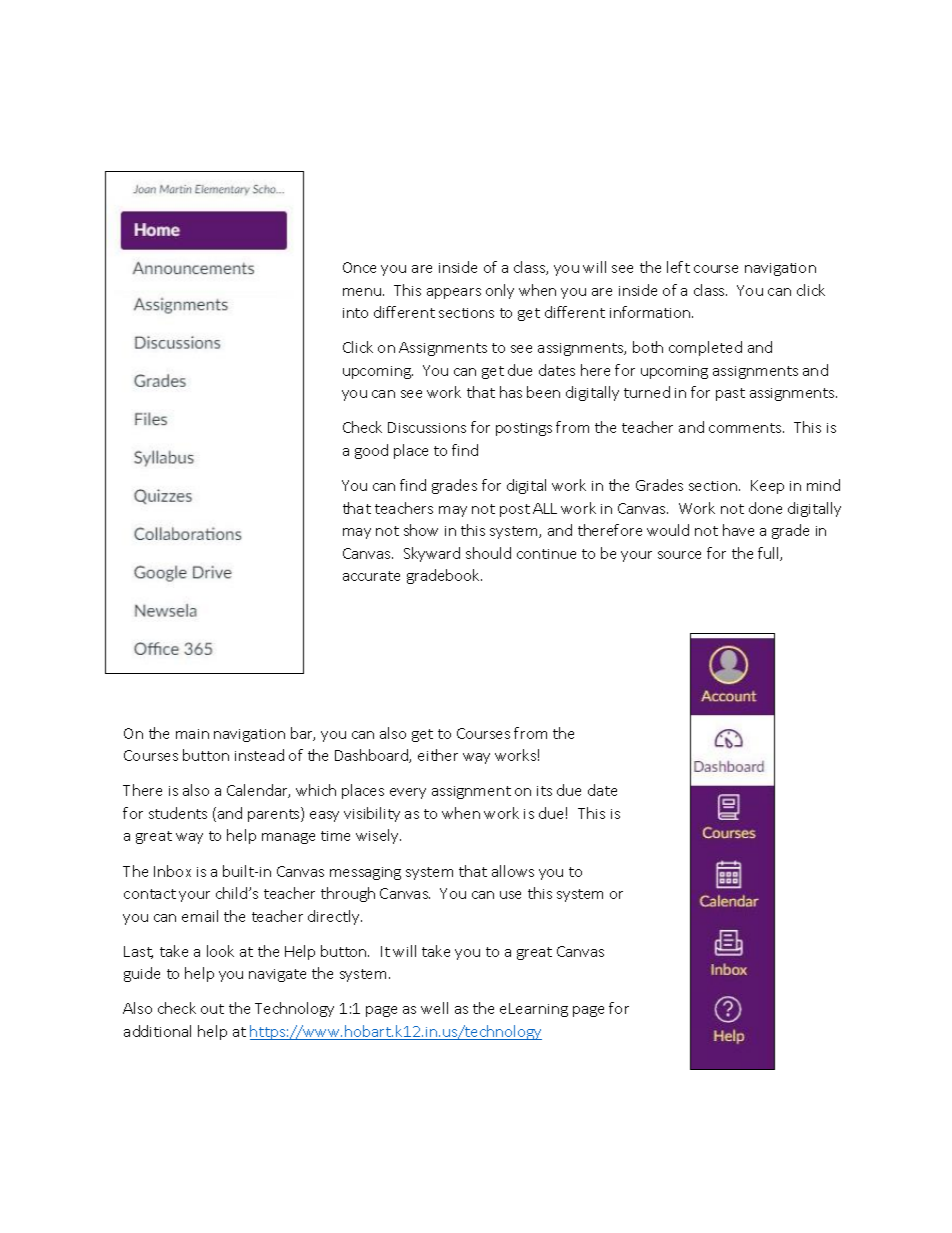 This screenshot has width=952, height=1233. Describe the element at coordinates (355, 313) in the screenshot. I see `into` at that location.
